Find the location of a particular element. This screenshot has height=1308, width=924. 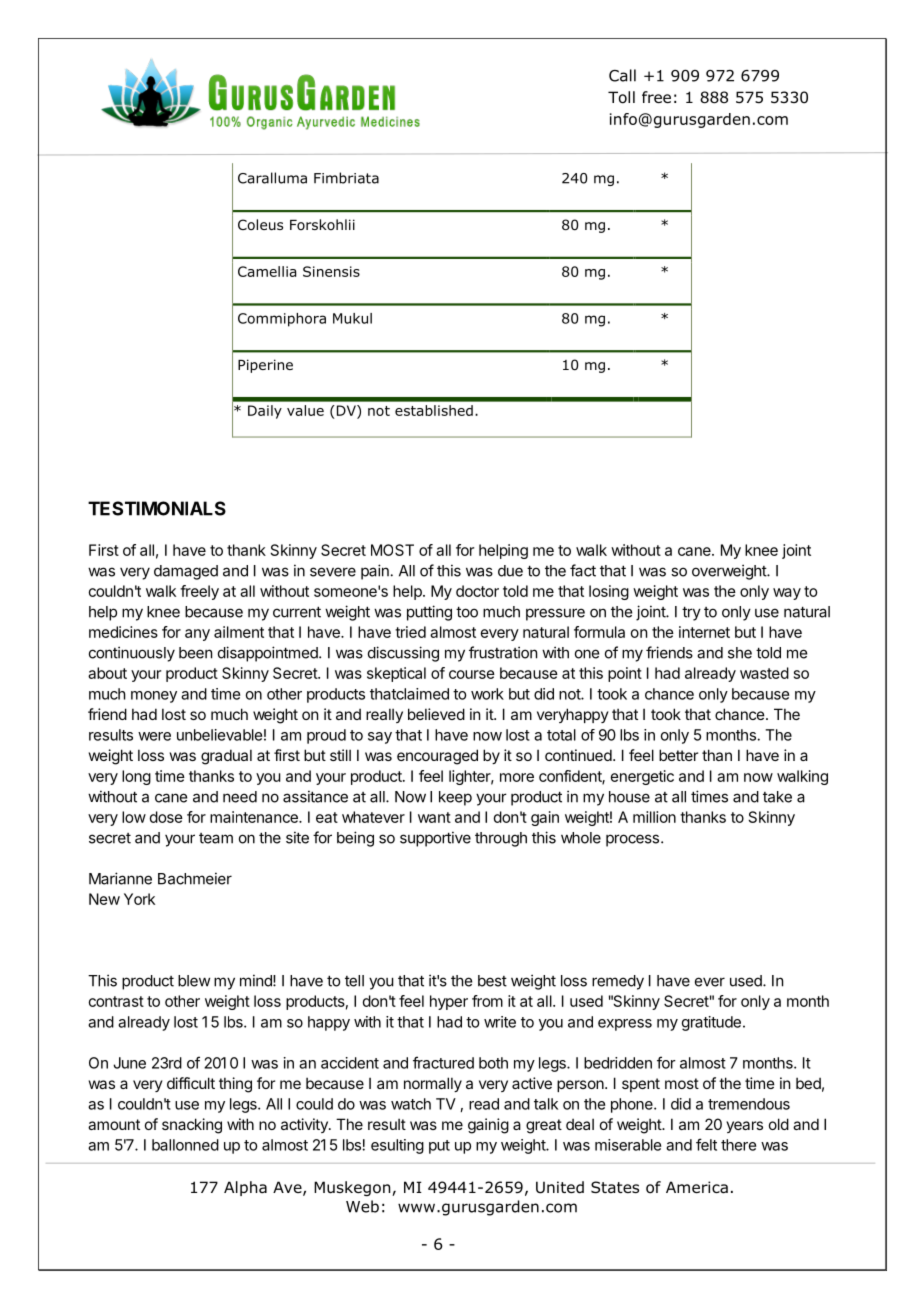

Call is located at coordinates (622, 75).
